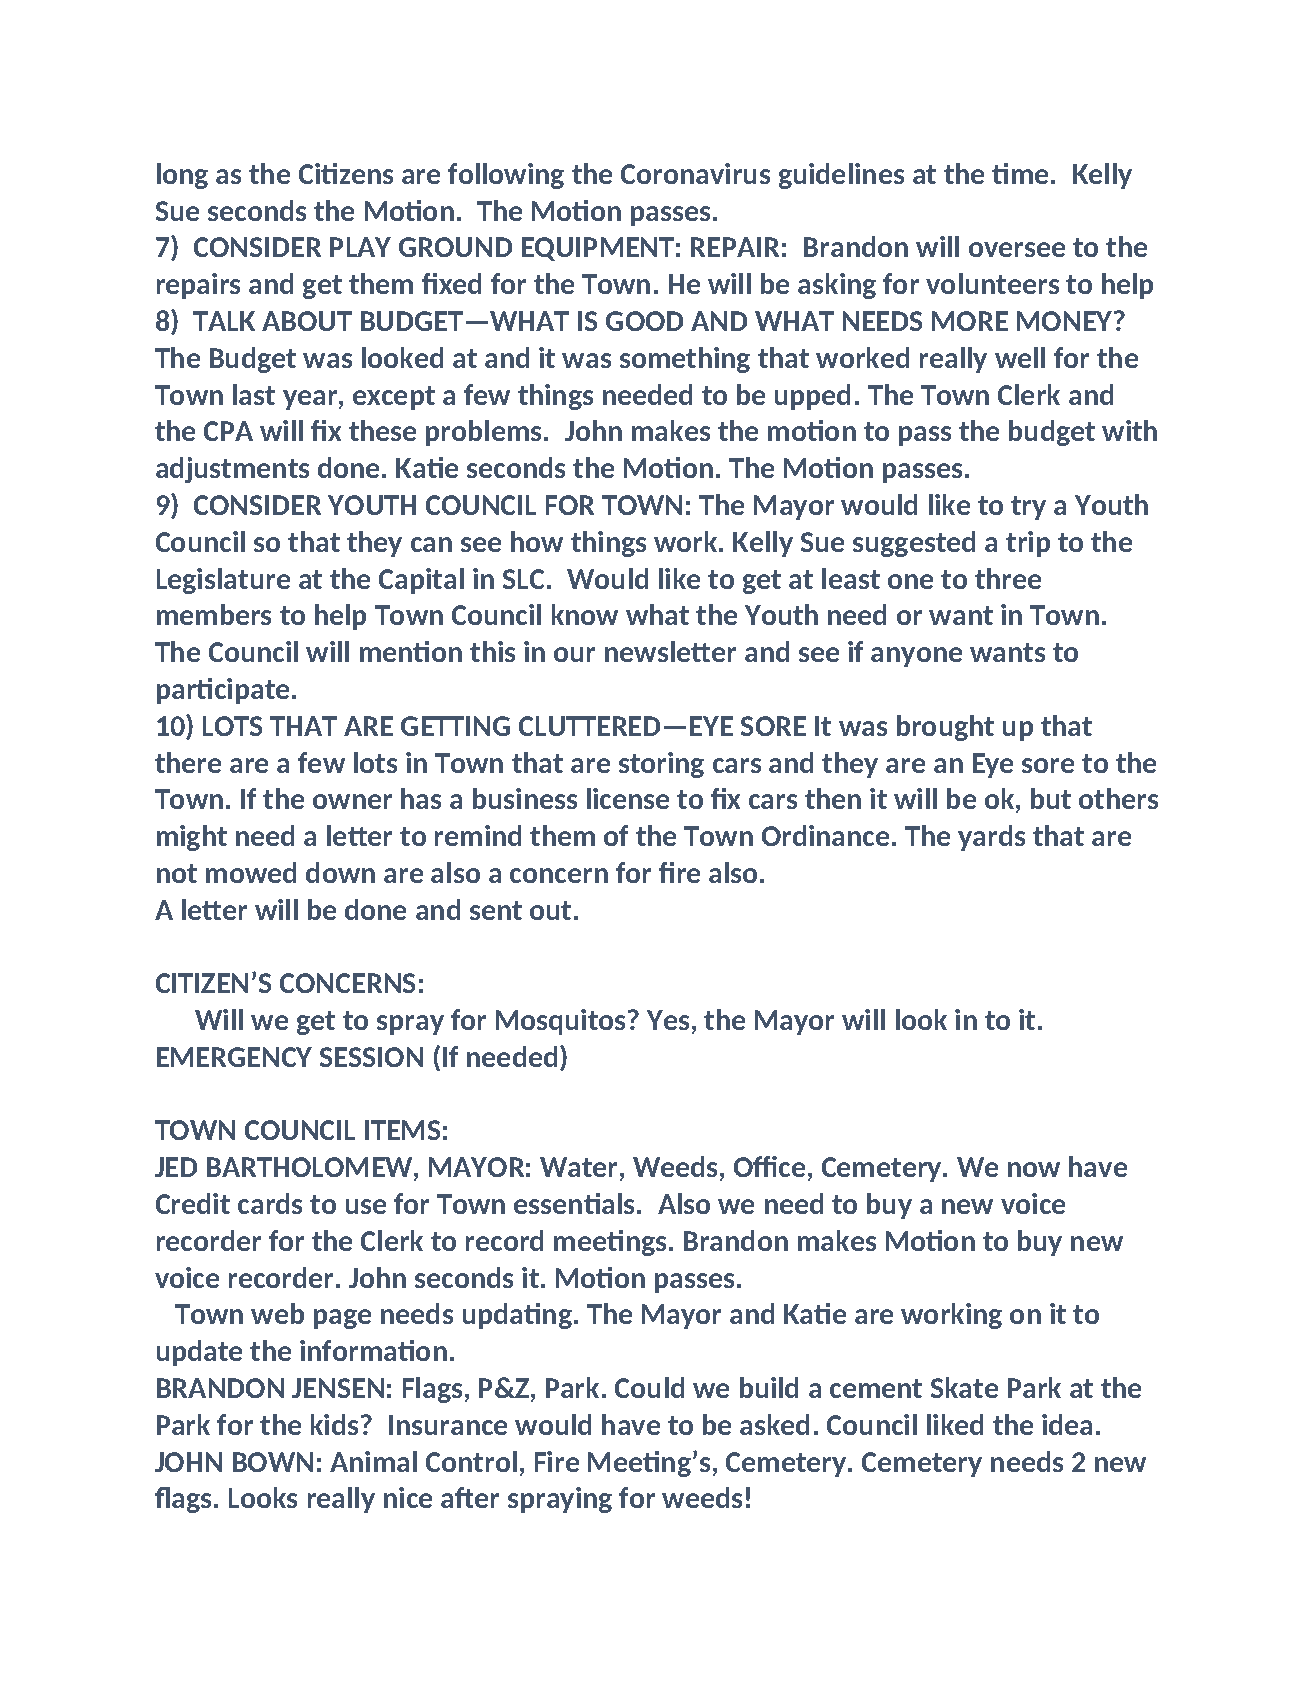  Describe the element at coordinates (585, 614) in the screenshot. I see `know` at that location.
